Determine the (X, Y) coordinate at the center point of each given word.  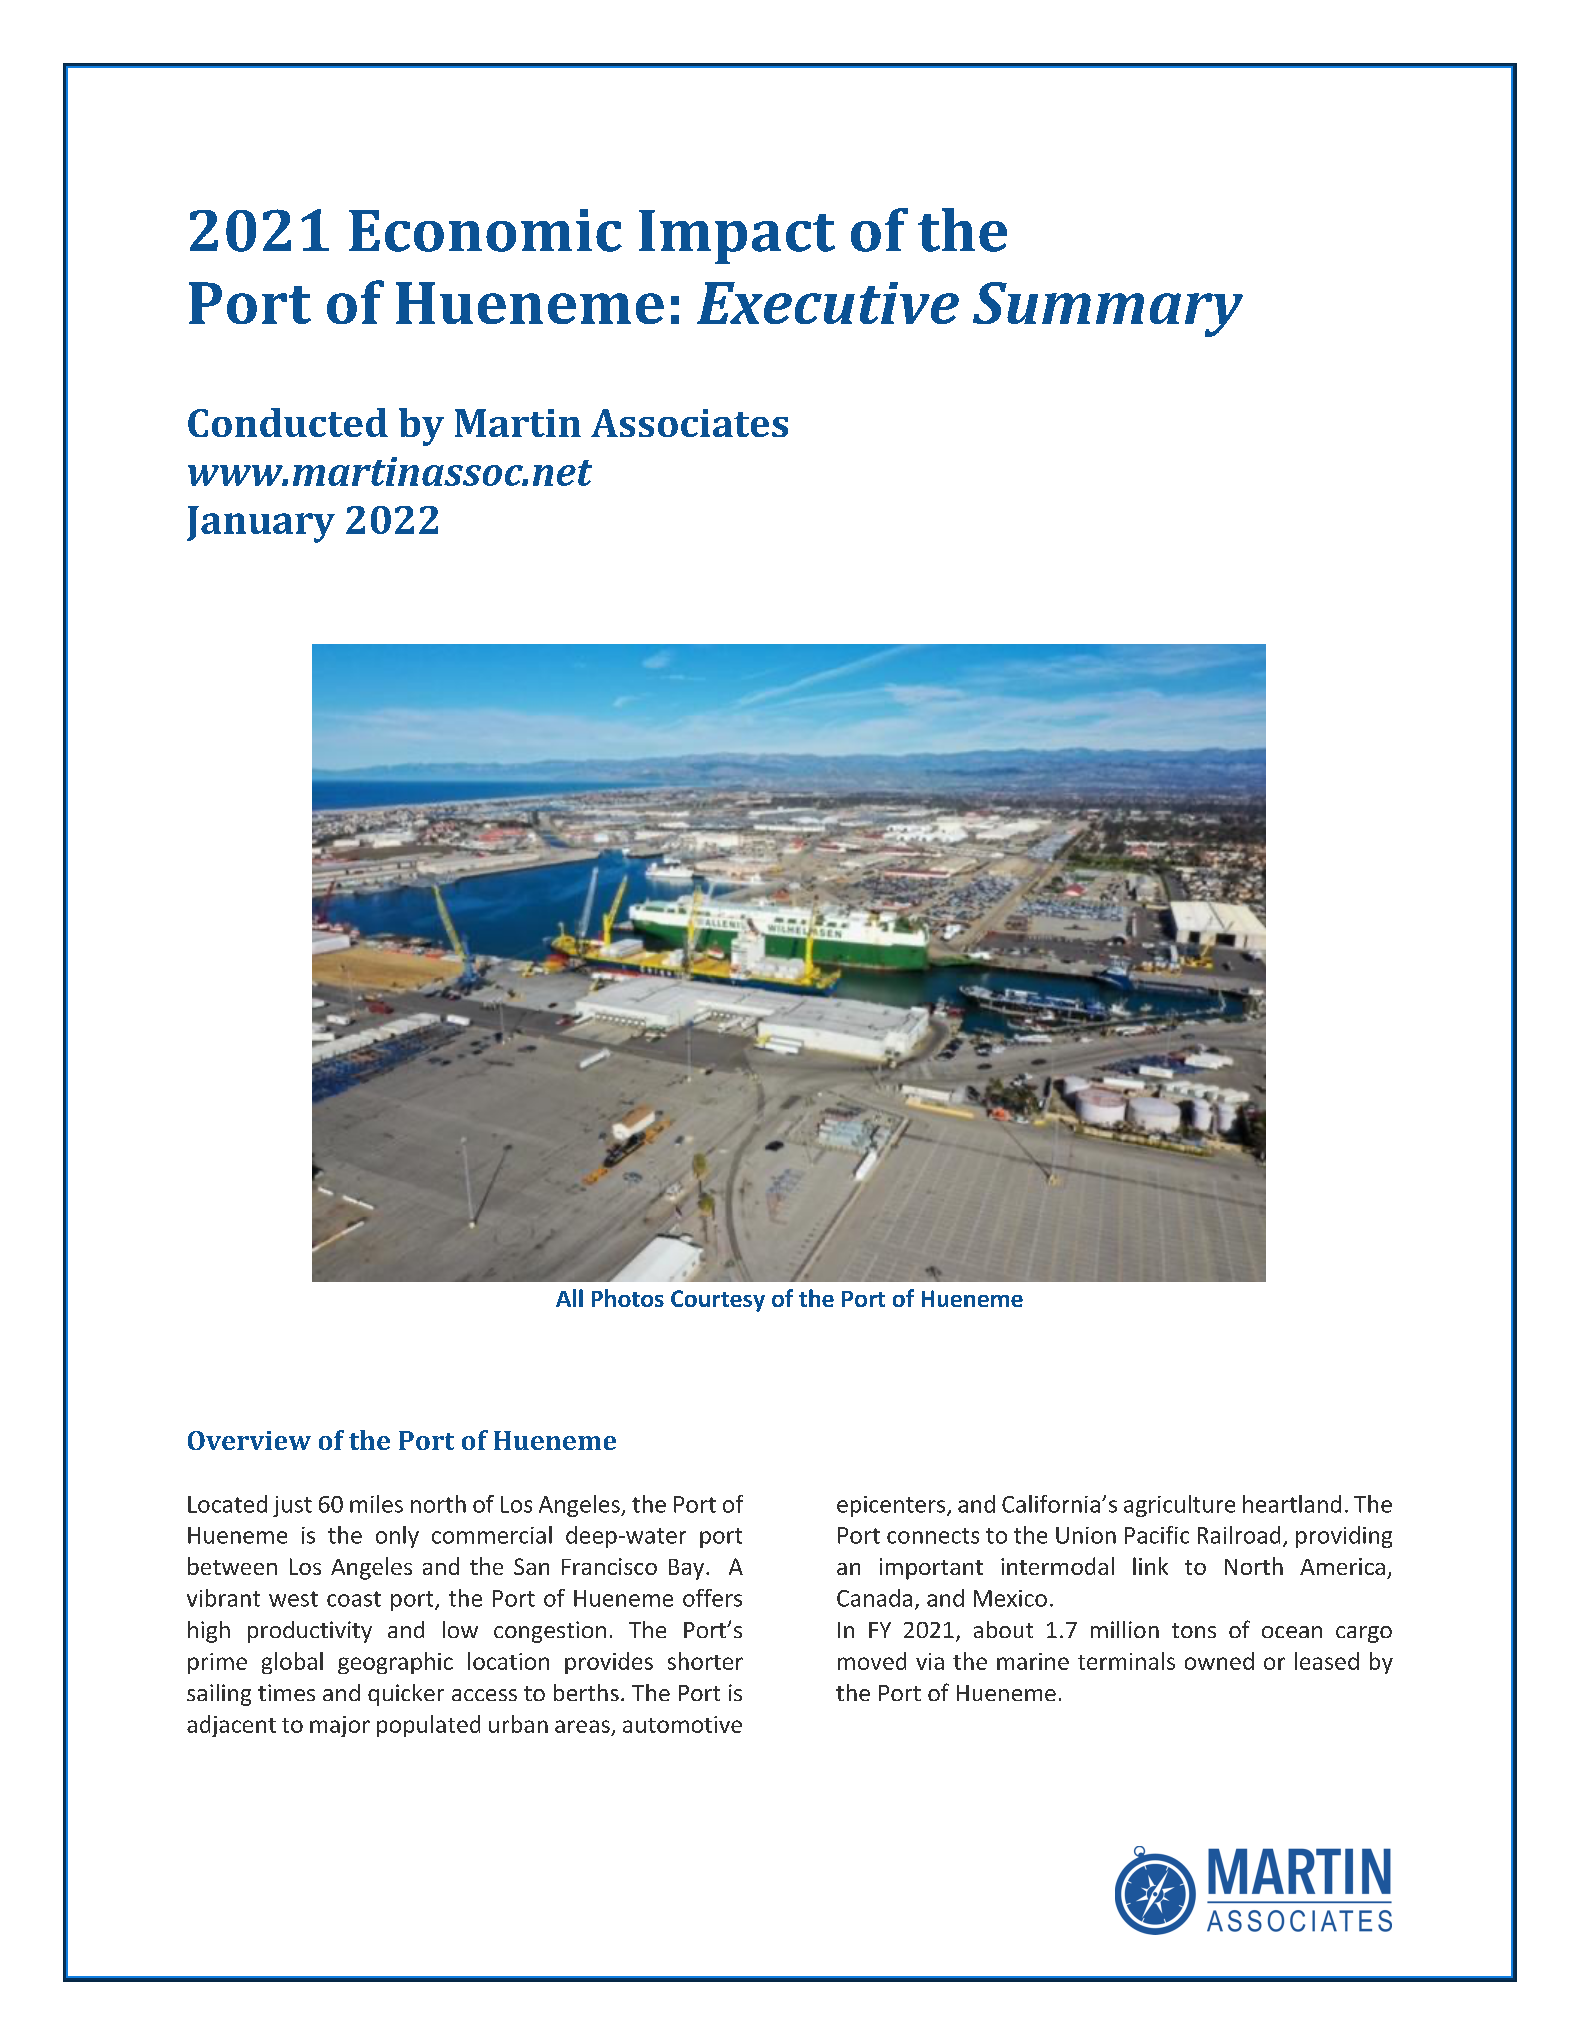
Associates (689, 423)
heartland (1292, 1504)
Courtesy (718, 1301)
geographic (395, 1663)
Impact (737, 237)
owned (1219, 1661)
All (569, 1298)
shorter (705, 1661)
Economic (485, 230)
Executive (828, 303)
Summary (1108, 309)
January (261, 524)
